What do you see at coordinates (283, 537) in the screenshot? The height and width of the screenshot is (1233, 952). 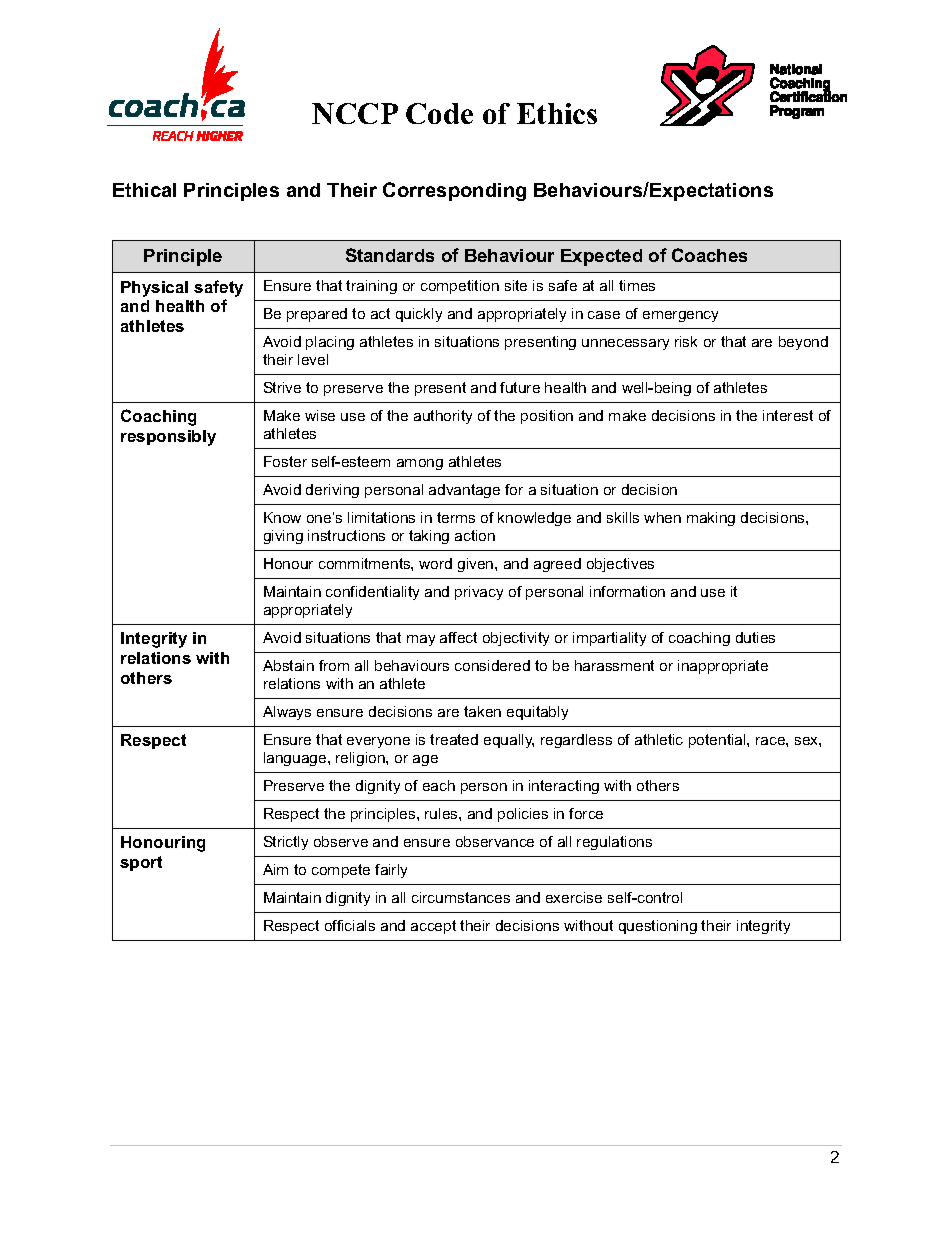 I see `giving` at bounding box center [283, 537].
